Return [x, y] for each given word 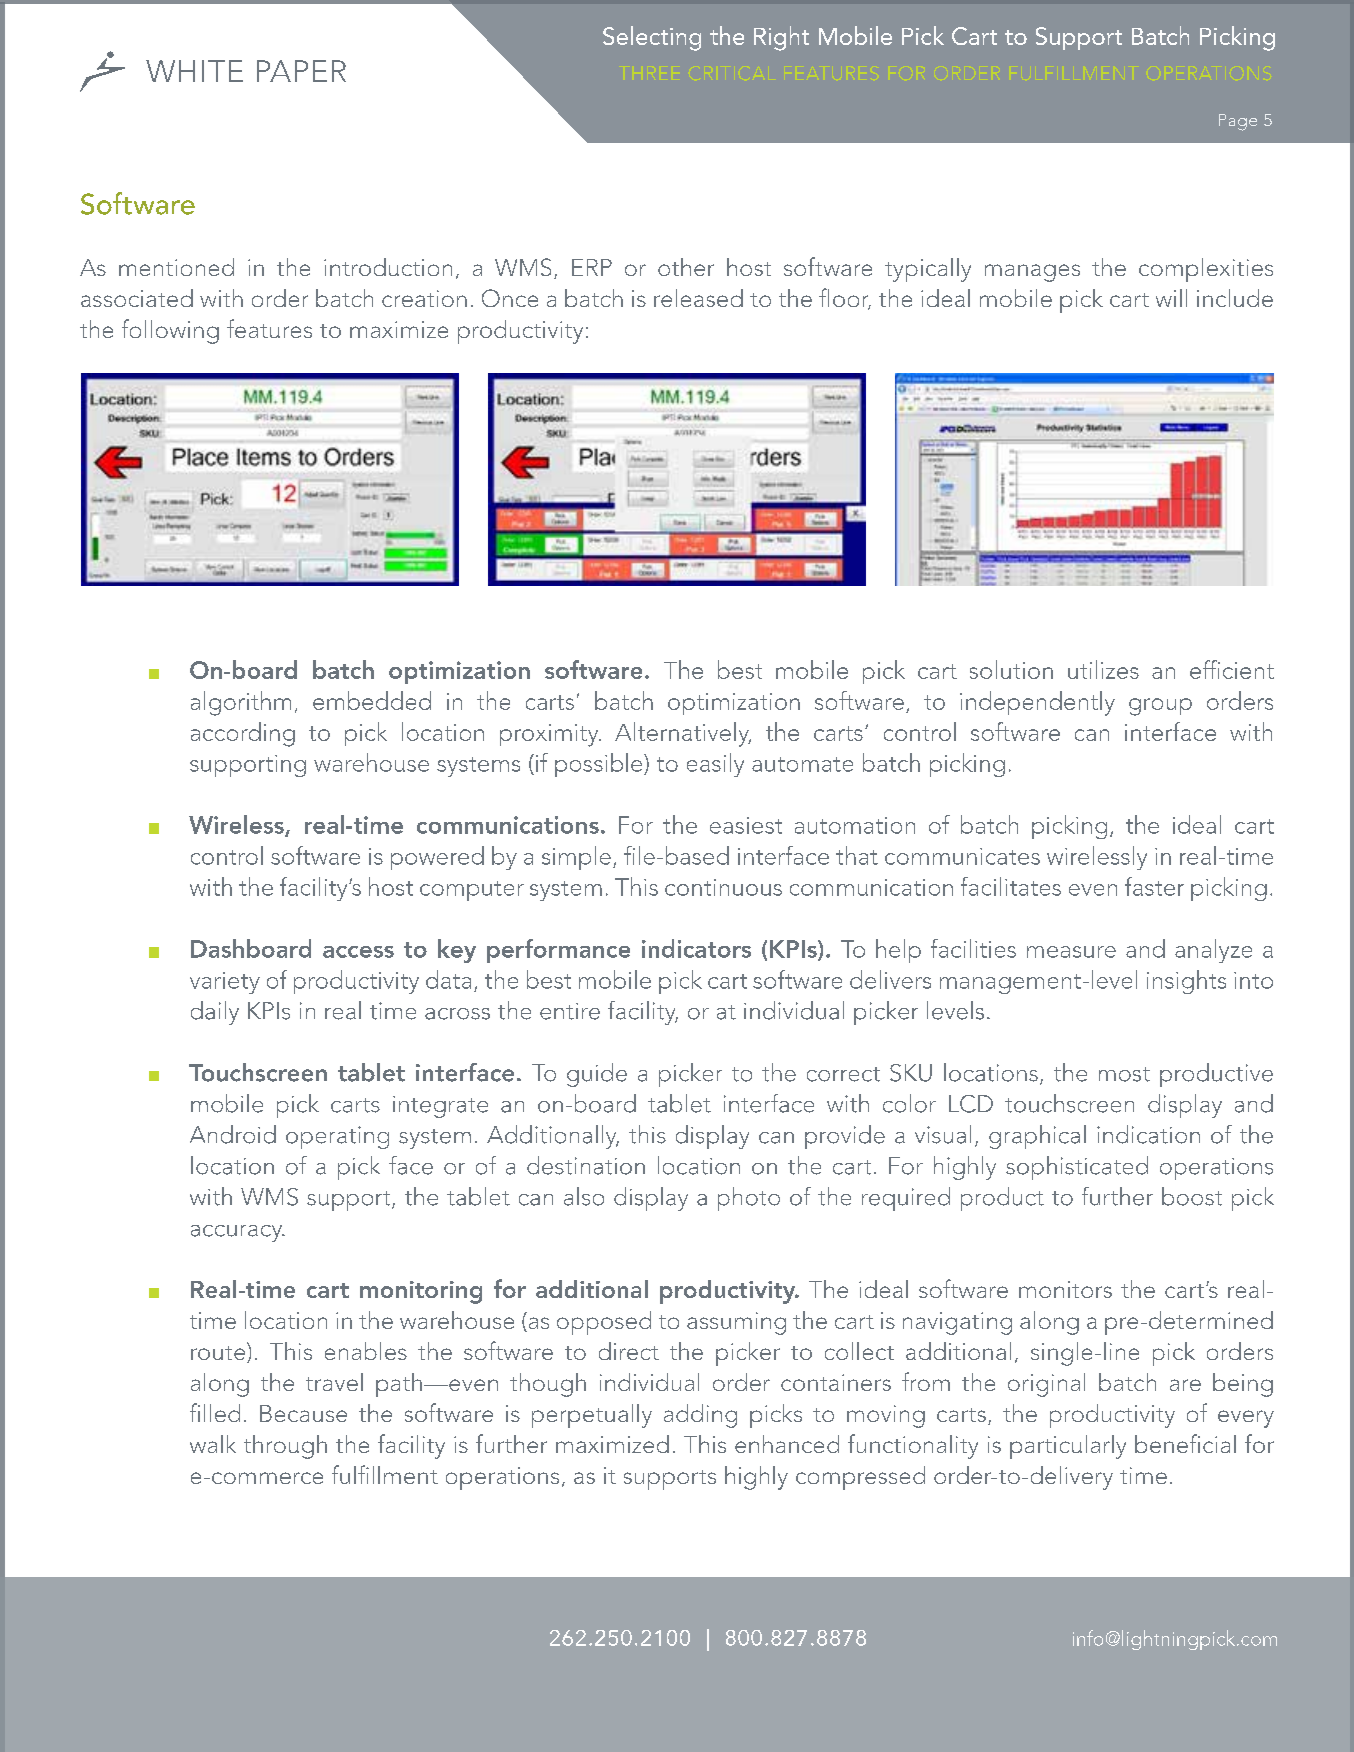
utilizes [1103, 669]
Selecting [652, 38]
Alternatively [683, 734]
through [285, 1447]
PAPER [301, 71]
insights [1186, 982]
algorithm [241, 703]
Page [1238, 122]
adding [700, 1416]
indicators [696, 948]
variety [225, 983]
